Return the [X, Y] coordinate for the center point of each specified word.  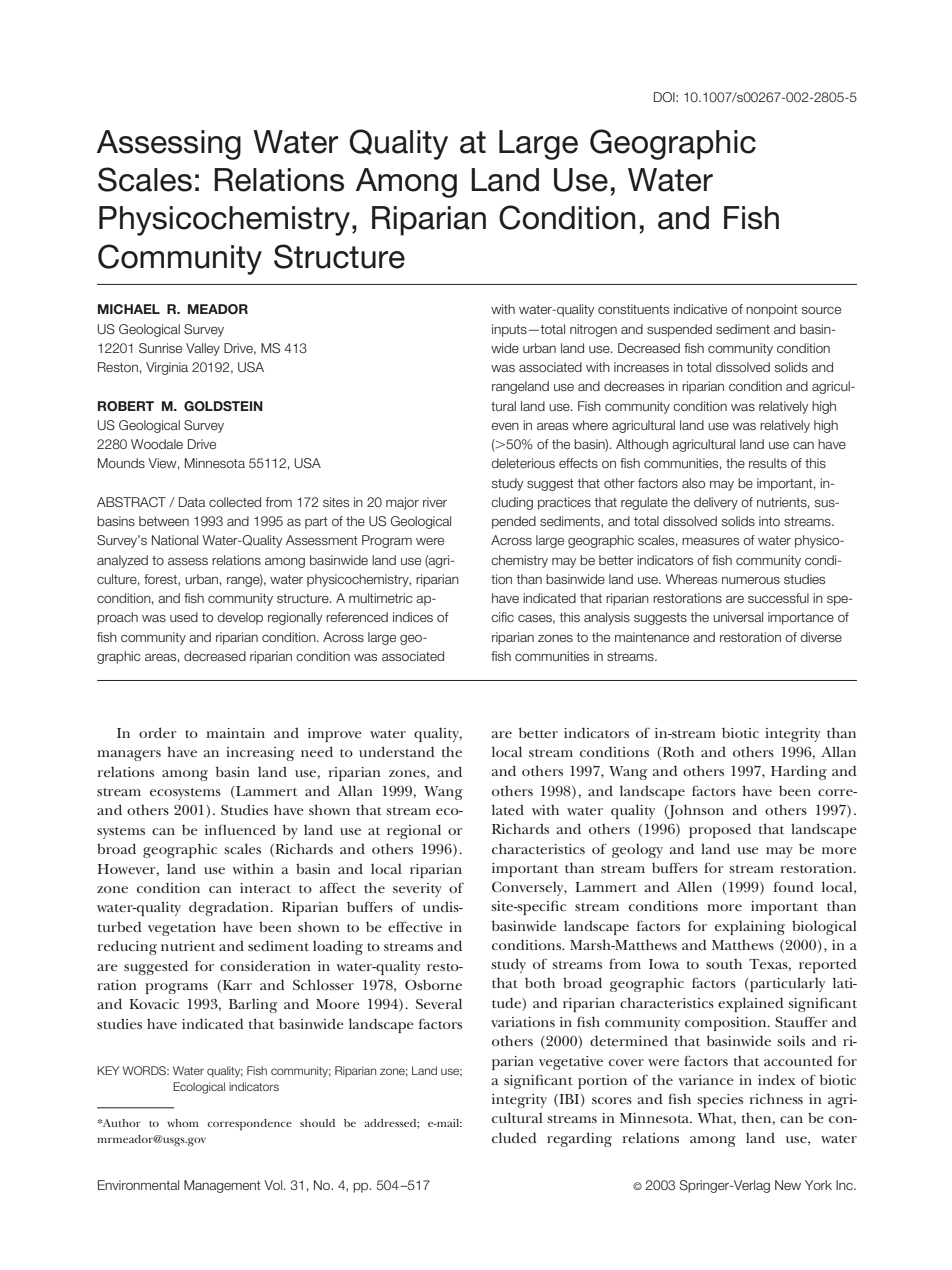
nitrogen [593, 330]
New [788, 1185]
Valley [203, 349]
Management [222, 1186]
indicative [700, 309]
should [317, 1123]
